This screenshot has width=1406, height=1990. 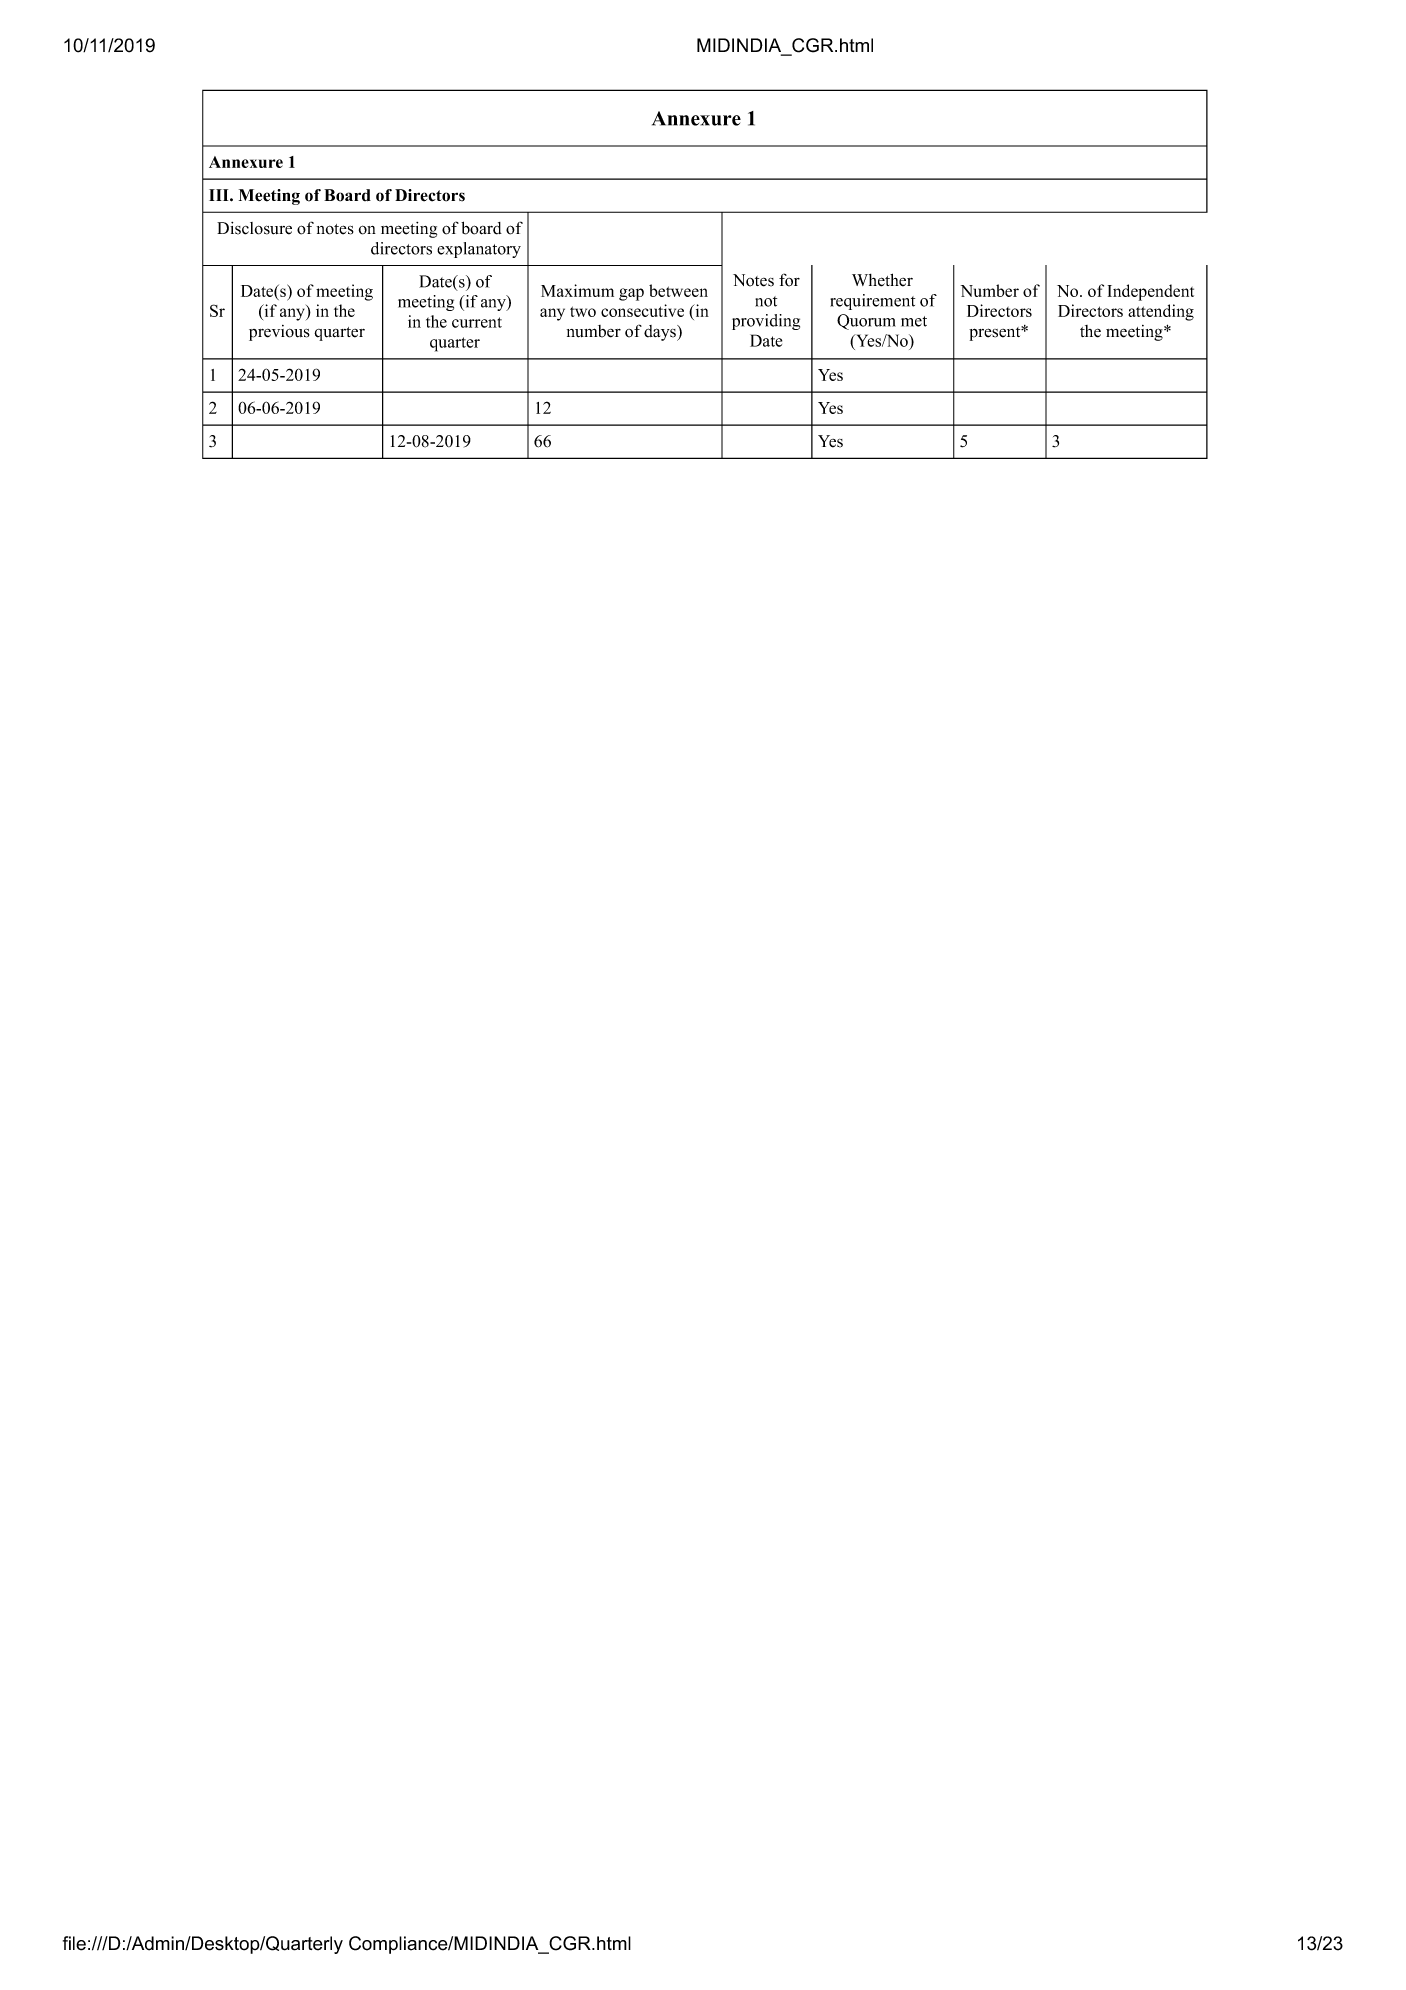 What do you see at coordinates (872, 302) in the screenshot?
I see `requirement` at bounding box center [872, 302].
